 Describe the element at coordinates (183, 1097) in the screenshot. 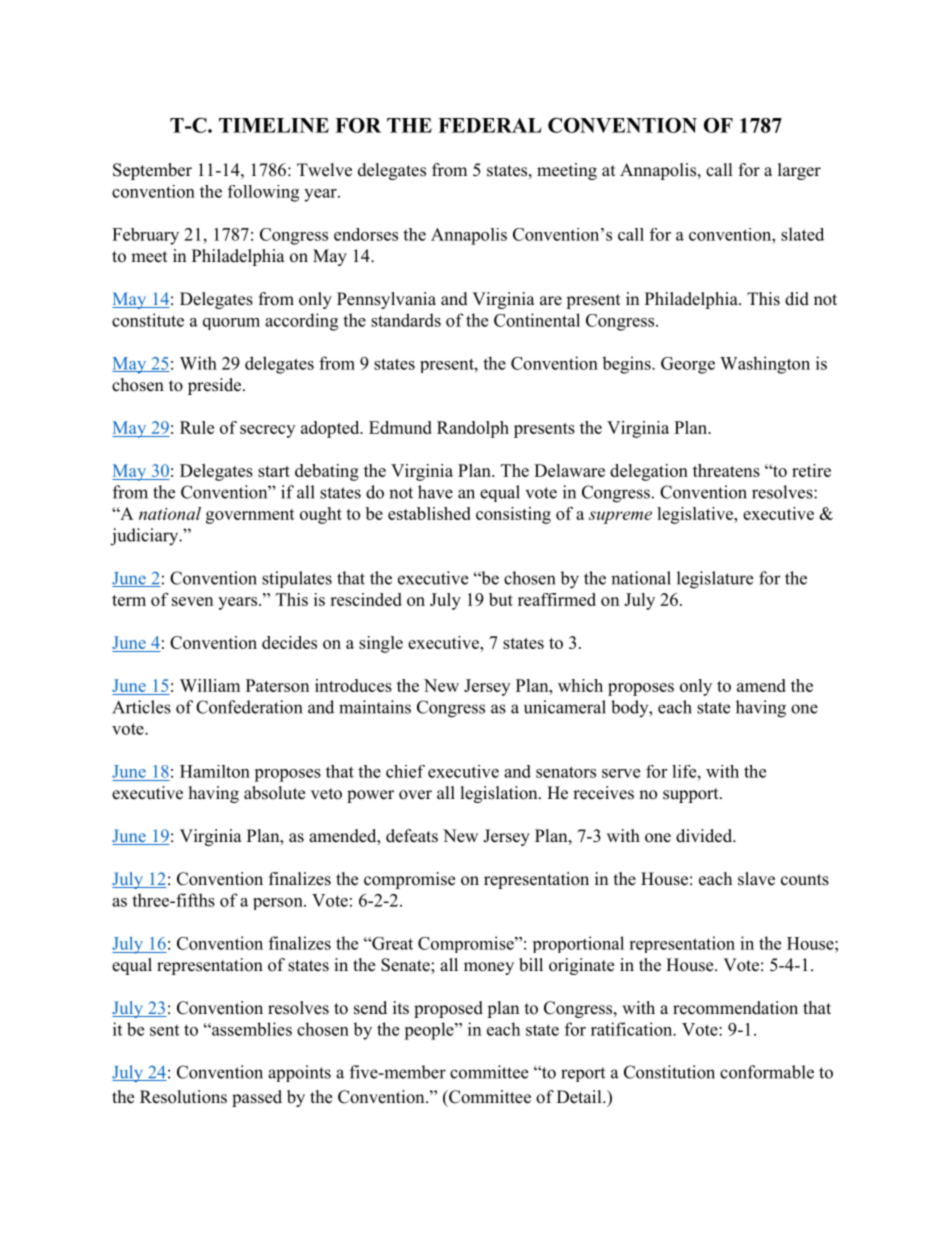

I see `Resolutions` at that location.
